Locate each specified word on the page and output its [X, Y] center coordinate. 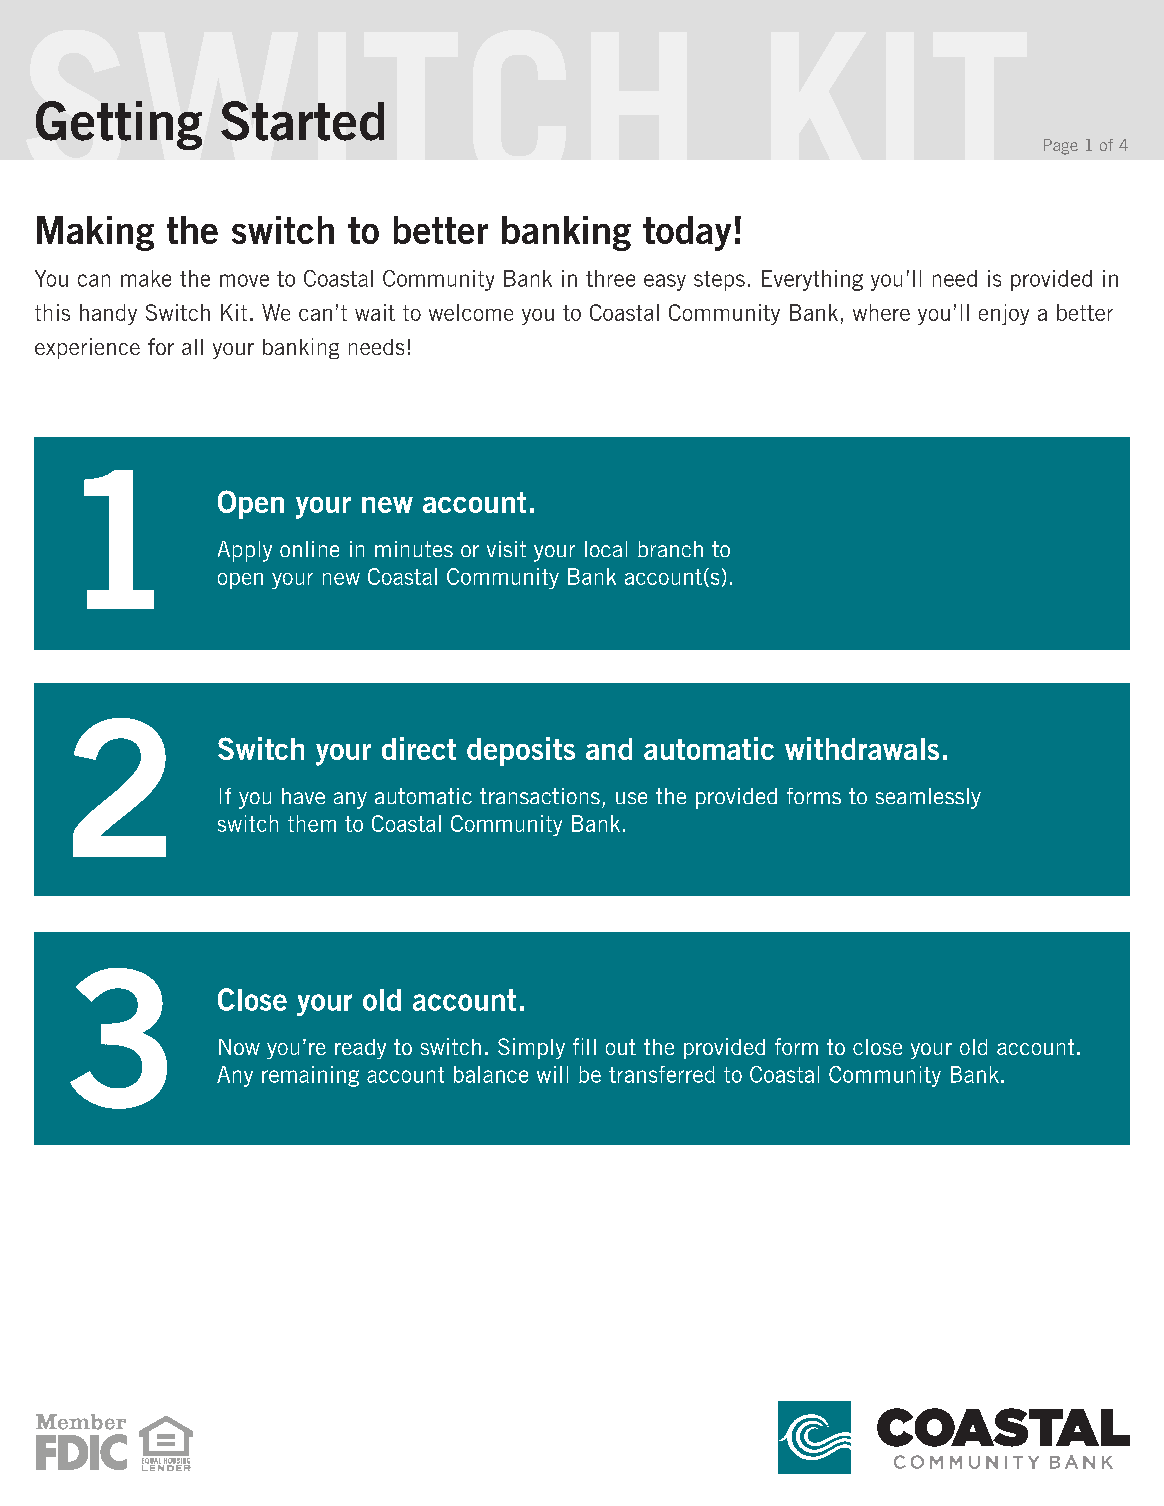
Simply [531, 1048]
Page [1061, 147]
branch [670, 549]
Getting [119, 125]
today [687, 233]
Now [239, 1047]
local [606, 549]
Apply [245, 551]
